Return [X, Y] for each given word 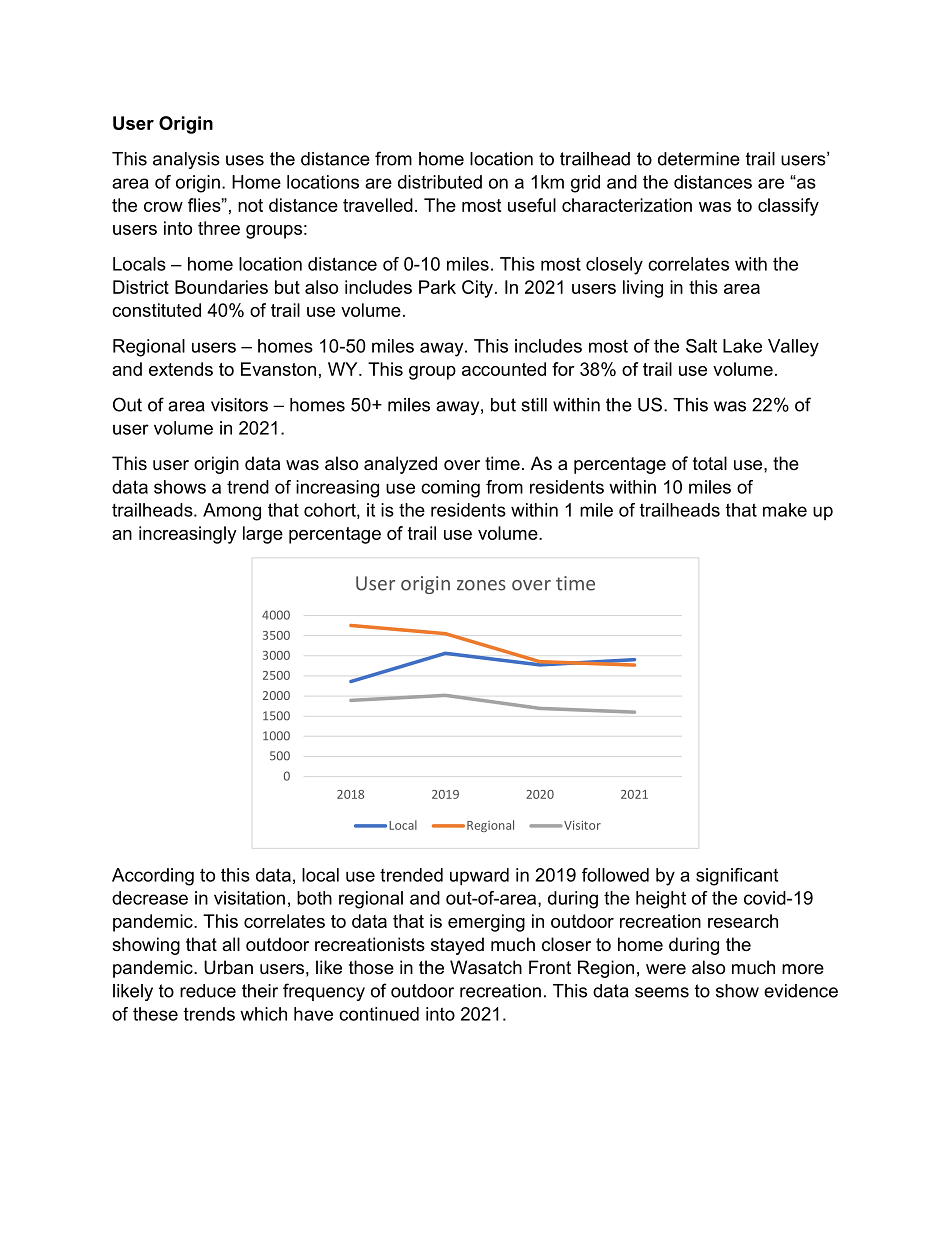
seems [662, 992]
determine [699, 159]
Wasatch [486, 967]
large [263, 535]
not [250, 205]
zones [481, 585]
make [785, 510]
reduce [208, 991]
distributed [440, 182]
